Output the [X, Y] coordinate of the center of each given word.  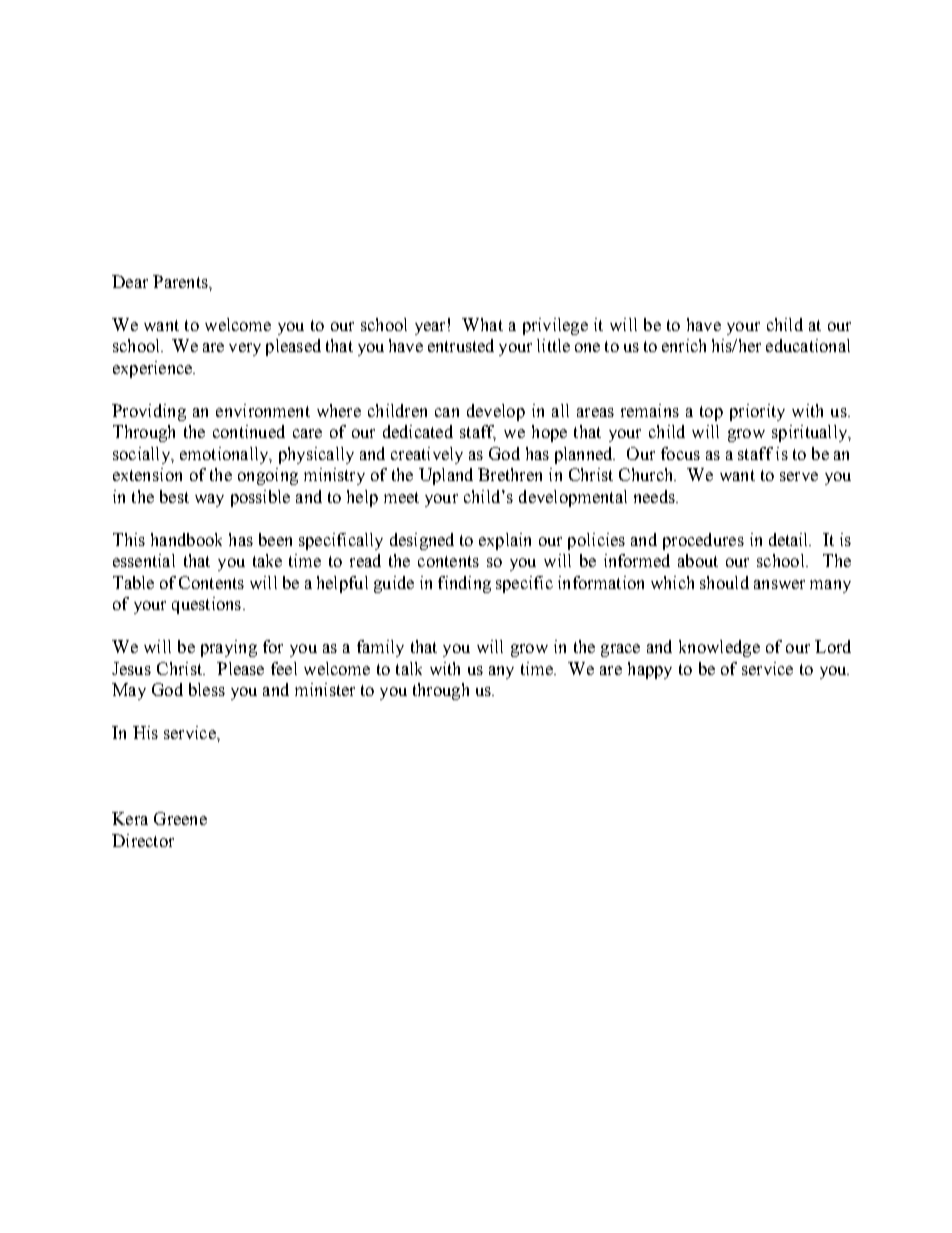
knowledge [719, 648]
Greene [180, 818]
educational [808, 345]
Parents [181, 281]
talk [409, 668]
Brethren [510, 474]
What [482, 324]
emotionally [225, 455]
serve [799, 476]
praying [229, 648]
